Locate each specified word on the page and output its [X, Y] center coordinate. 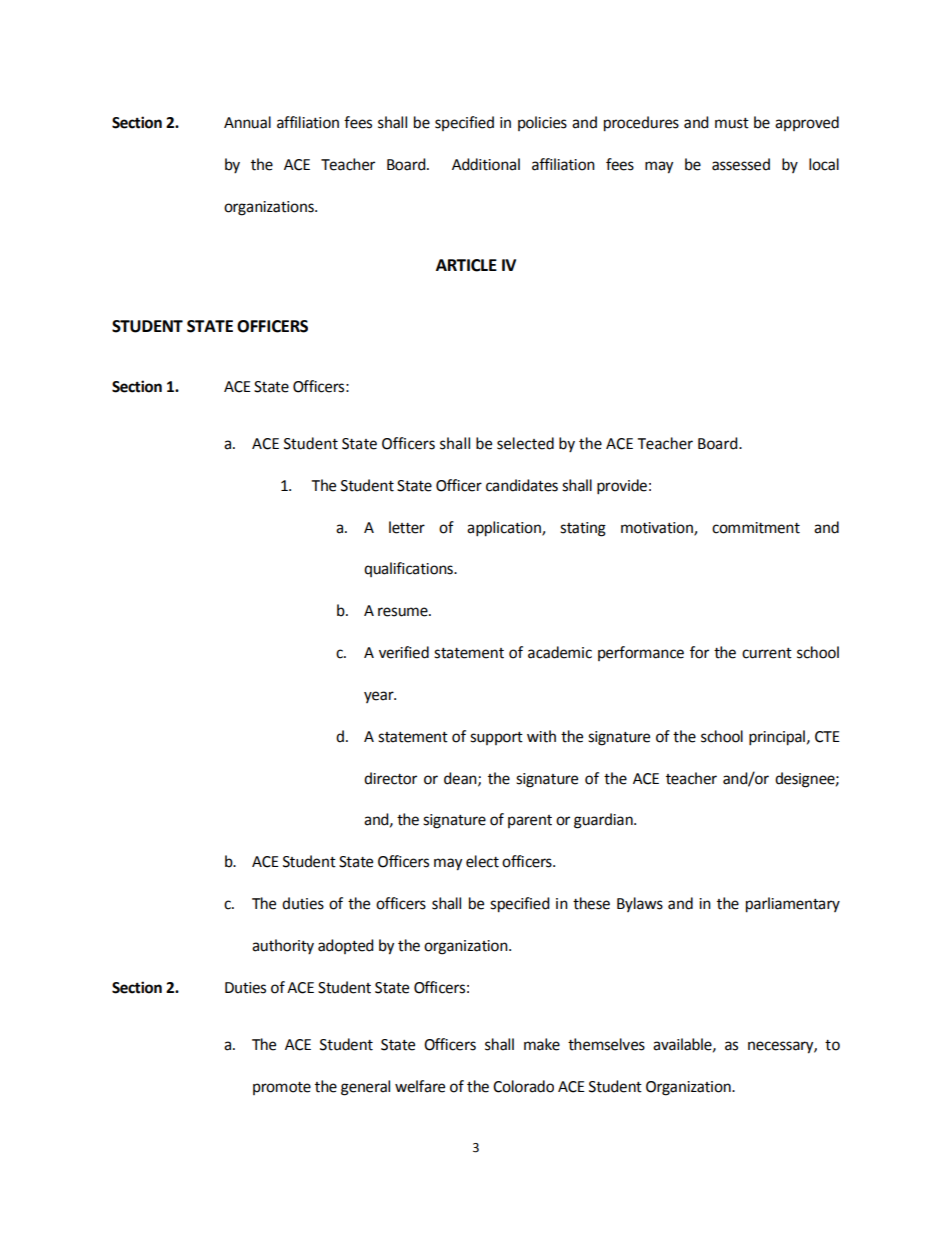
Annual [247, 122]
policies [542, 123]
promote [282, 1088]
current [767, 653]
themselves [606, 1044]
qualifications [409, 569]
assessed [741, 164]
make [542, 1044]
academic [560, 652]
